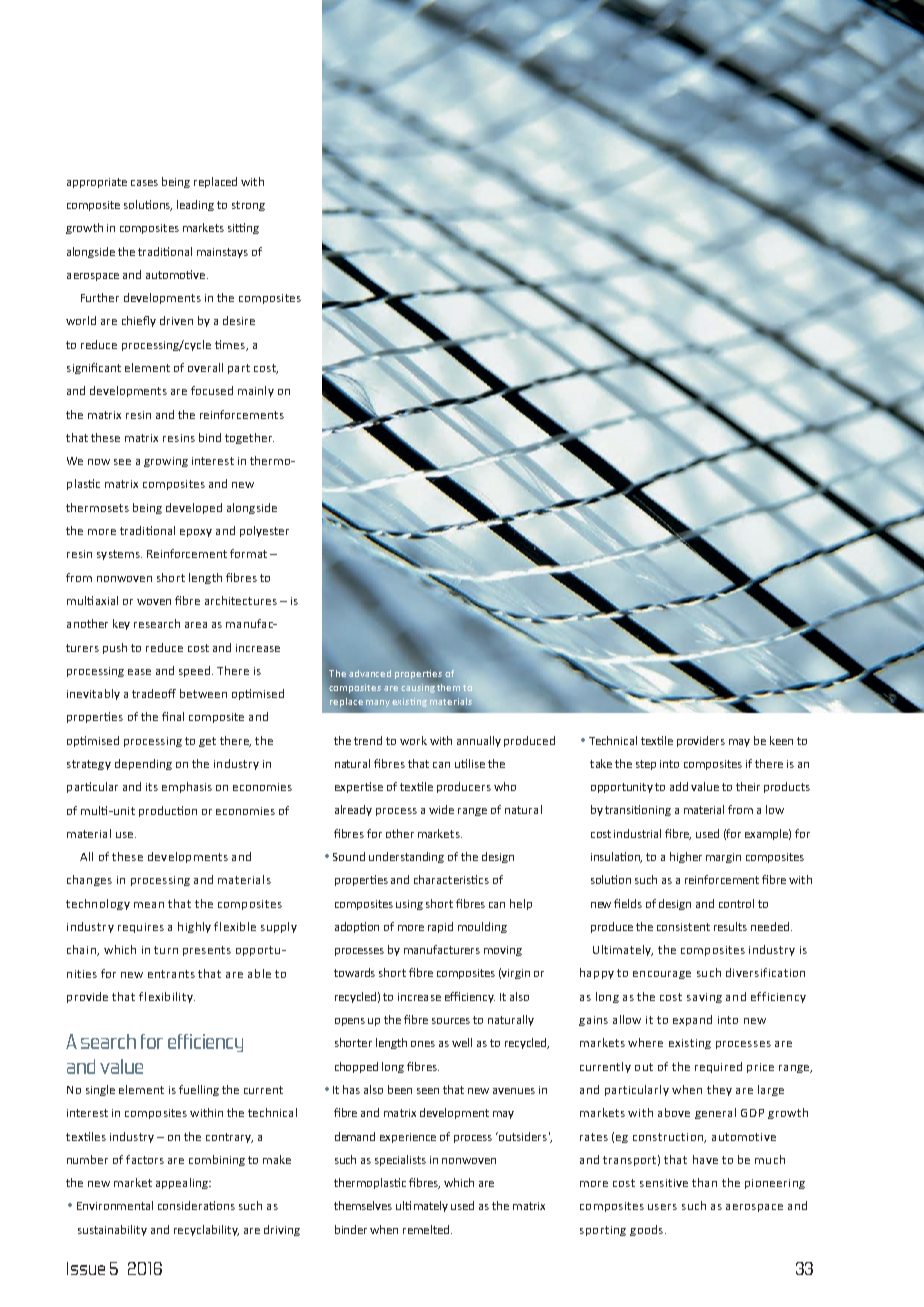 The image size is (924, 1307). What do you see at coordinates (206, 1230) in the screenshot?
I see `recyclability` at bounding box center [206, 1230].
